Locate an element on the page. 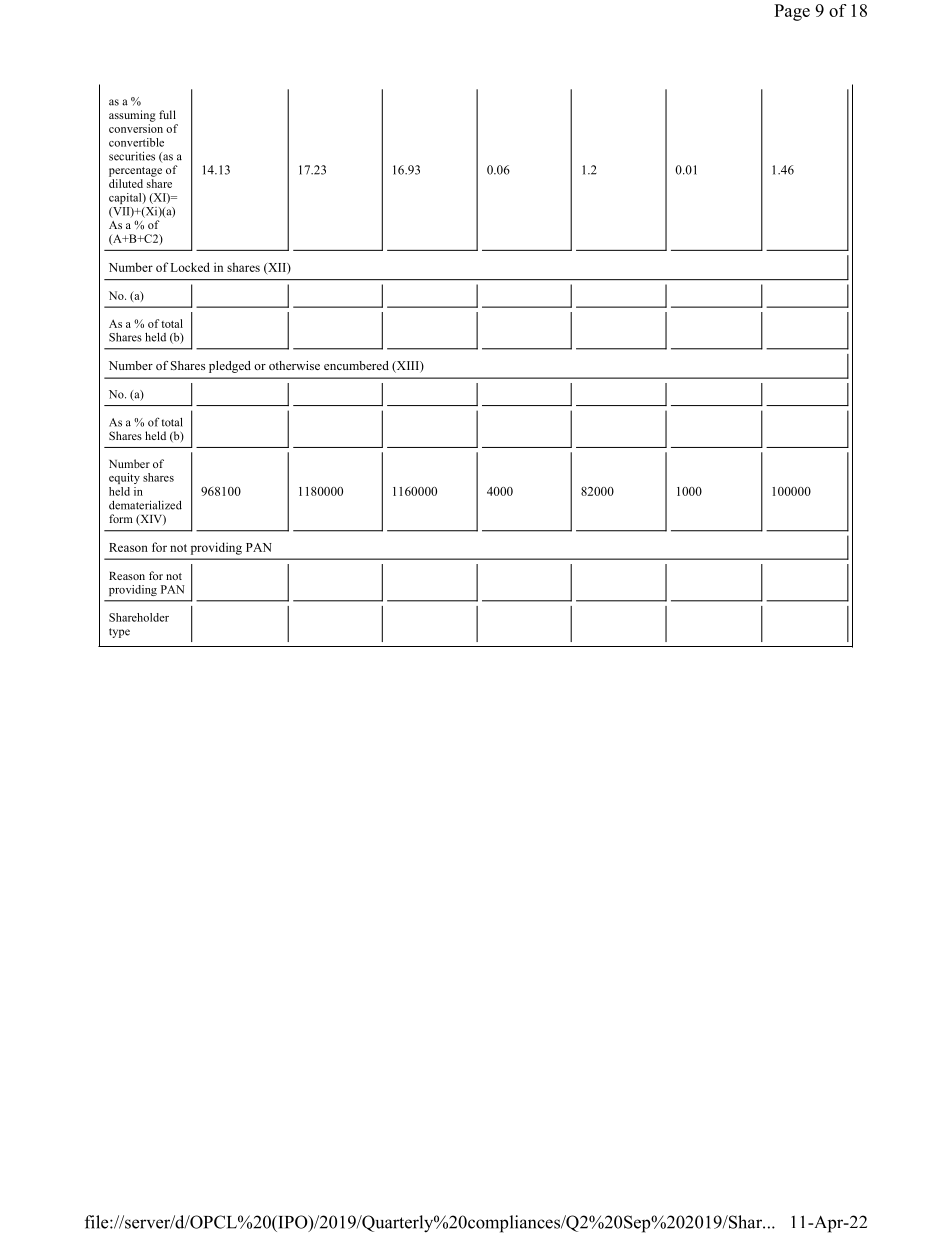  Page is located at coordinates (792, 12).
